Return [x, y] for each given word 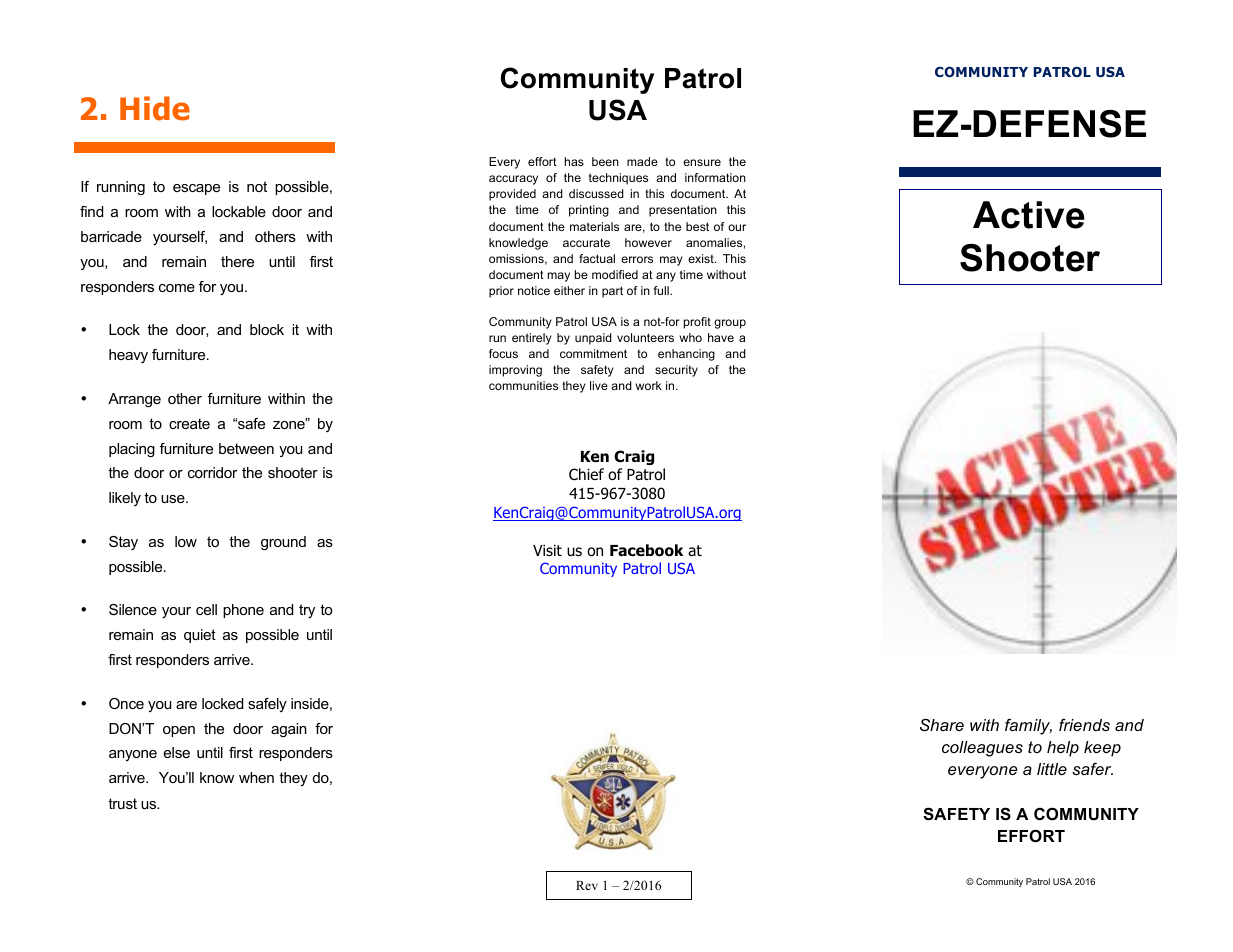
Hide [155, 108]
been [605, 161]
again [289, 730]
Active [1029, 215]
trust [122, 803]
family [1028, 726]
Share [942, 724]
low [186, 541]
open [179, 731]
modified [615, 274]
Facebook [646, 550]
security [676, 371]
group [730, 324]
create [189, 423]
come [177, 288]
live [599, 385]
